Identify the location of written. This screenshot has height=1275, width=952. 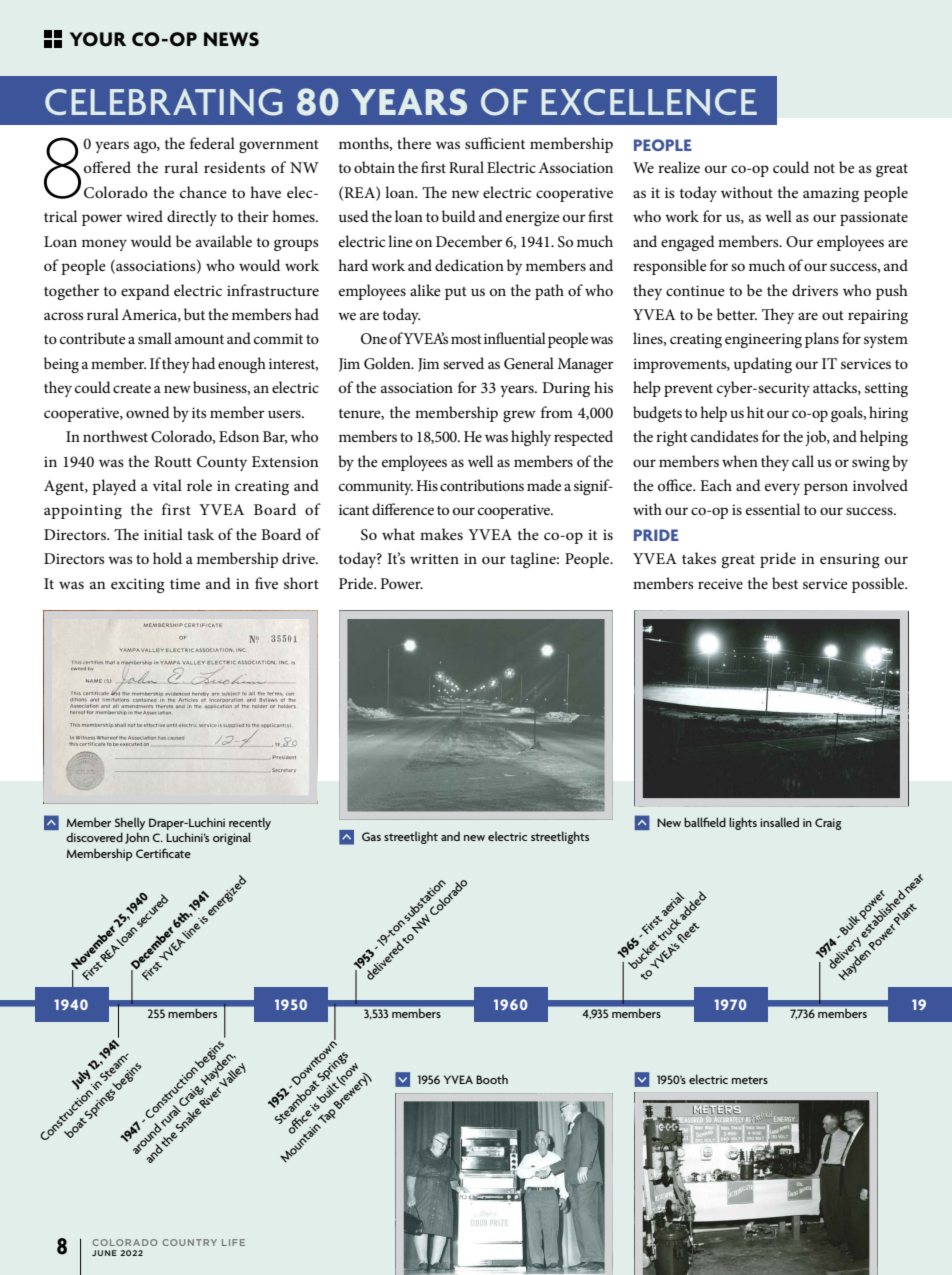
(434, 558).
